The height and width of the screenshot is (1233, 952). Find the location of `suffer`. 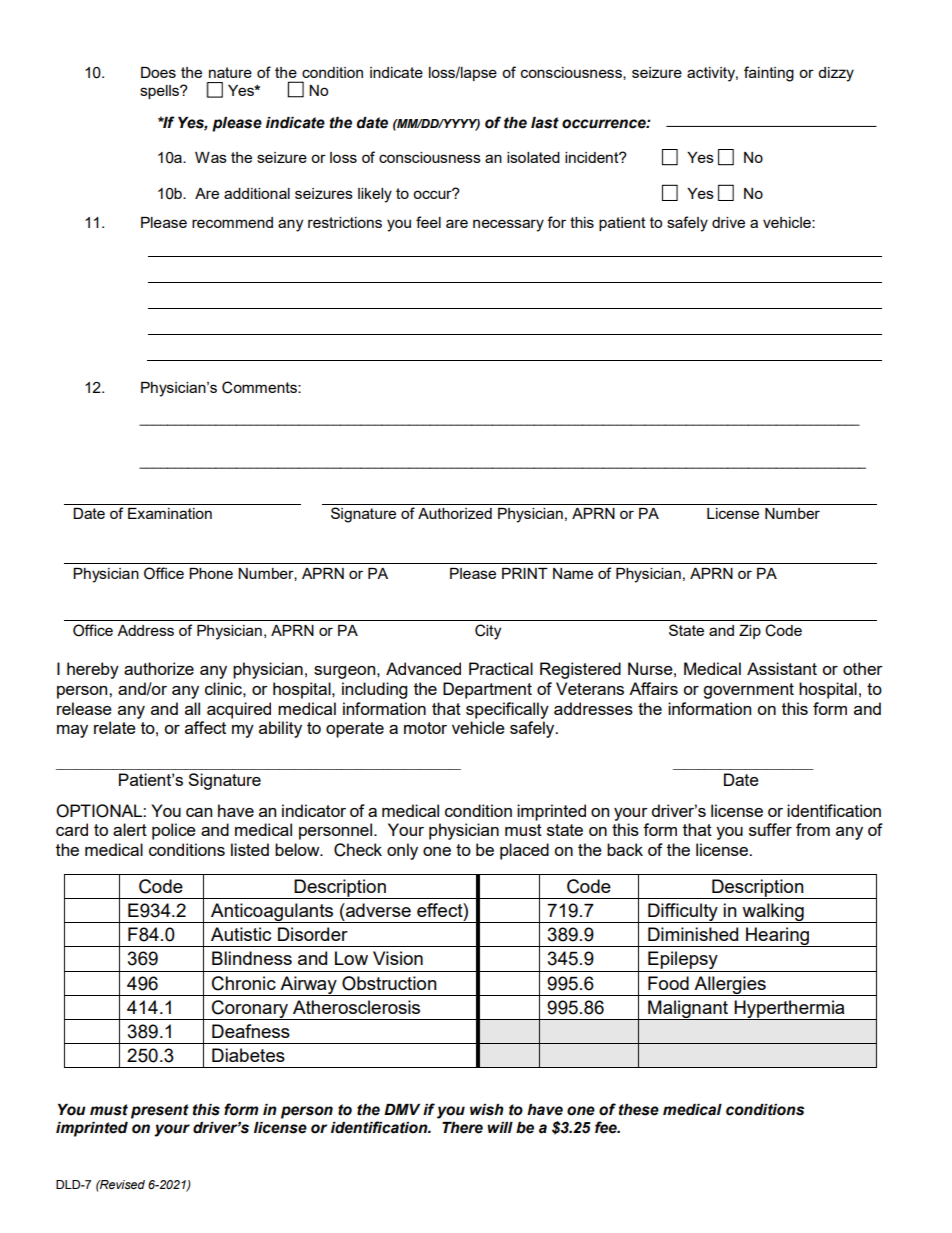

suffer is located at coordinates (770, 829).
